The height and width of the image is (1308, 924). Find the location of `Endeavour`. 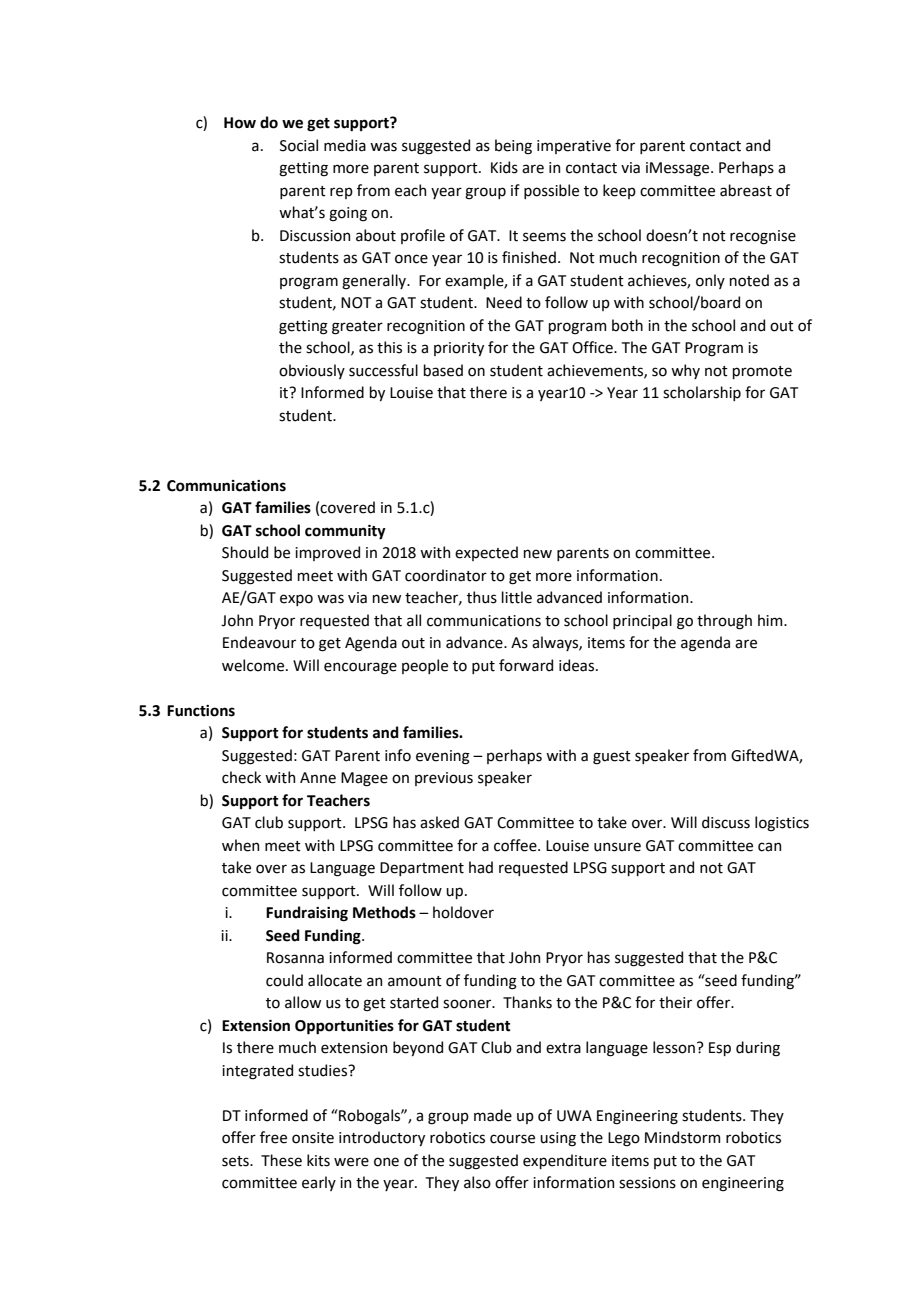

Endeavour is located at coordinates (259, 642).
